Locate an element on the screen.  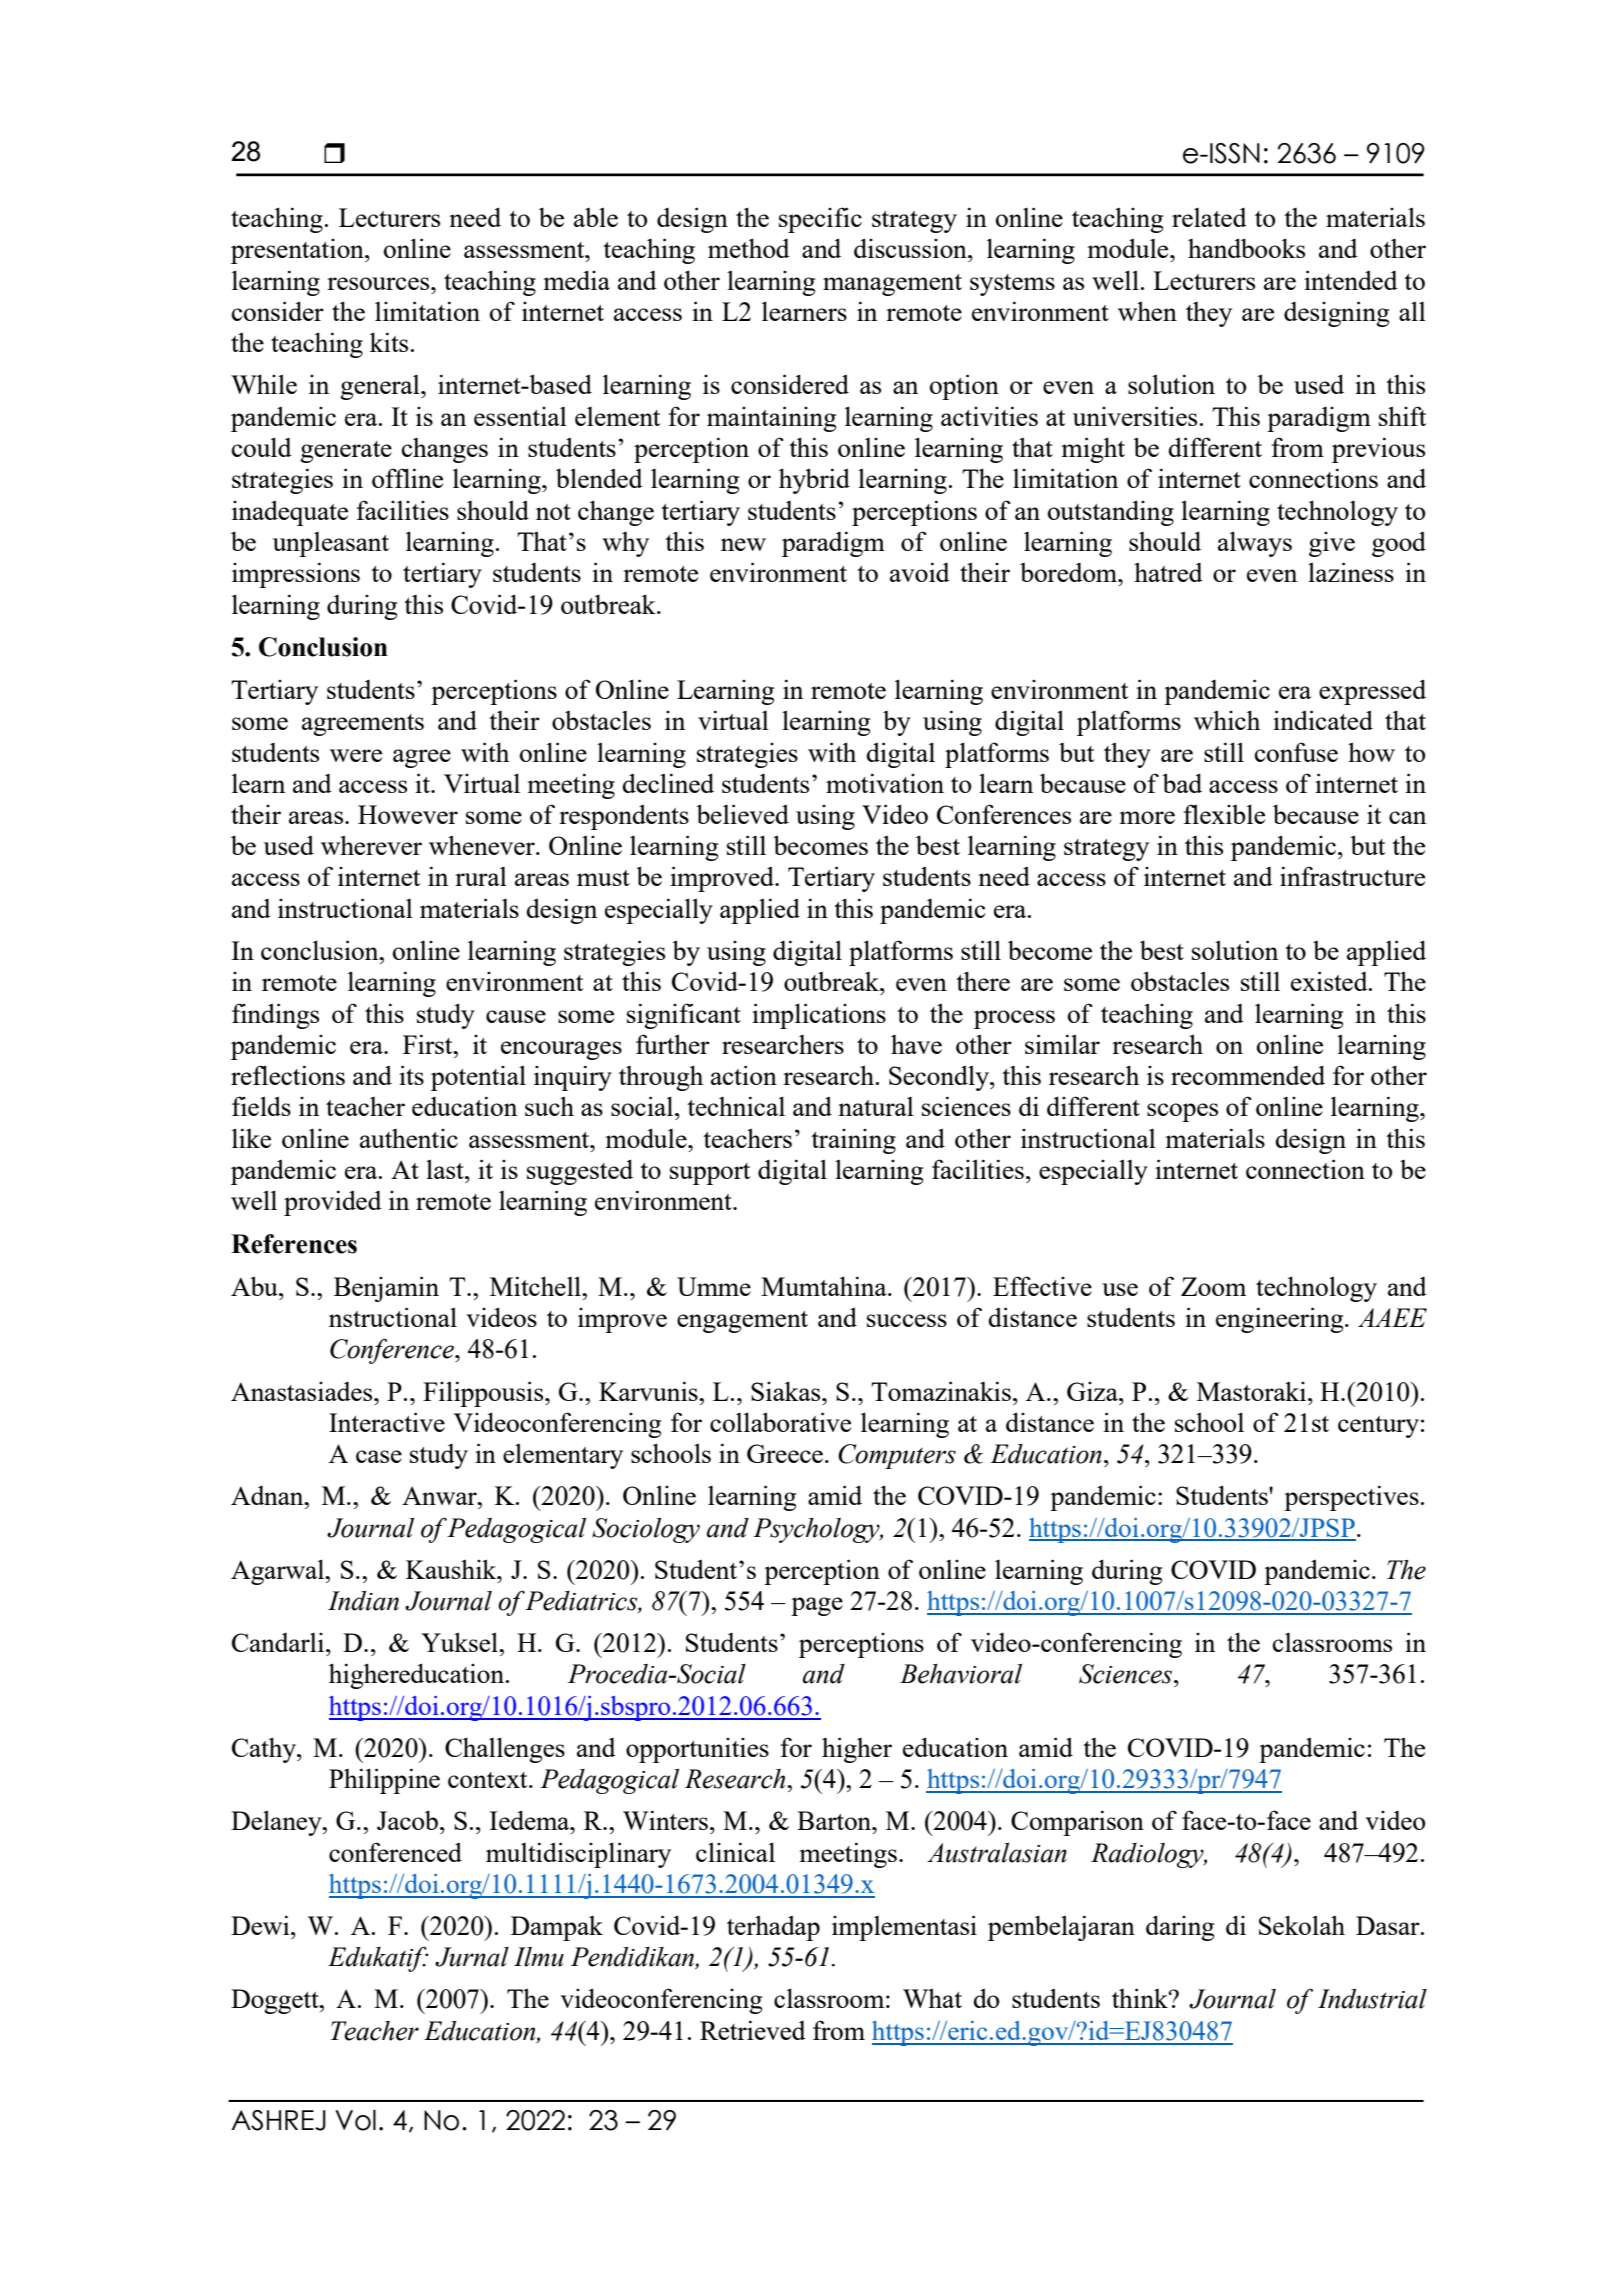
training is located at coordinates (853, 1141).
